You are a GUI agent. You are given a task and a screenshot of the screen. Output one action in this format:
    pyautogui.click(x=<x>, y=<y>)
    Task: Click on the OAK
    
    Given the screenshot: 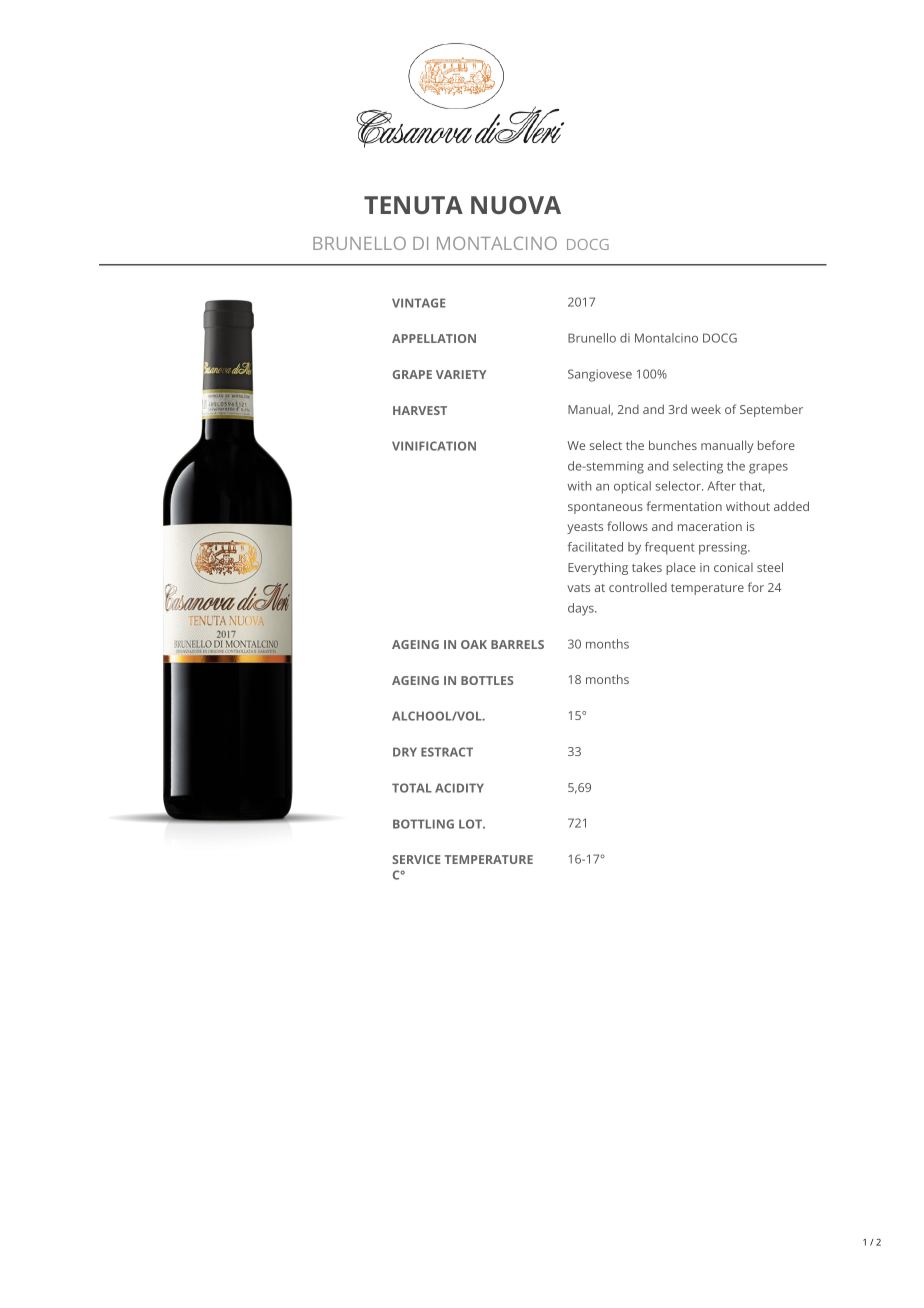 What is the action you would take?
    pyautogui.click(x=474, y=644)
